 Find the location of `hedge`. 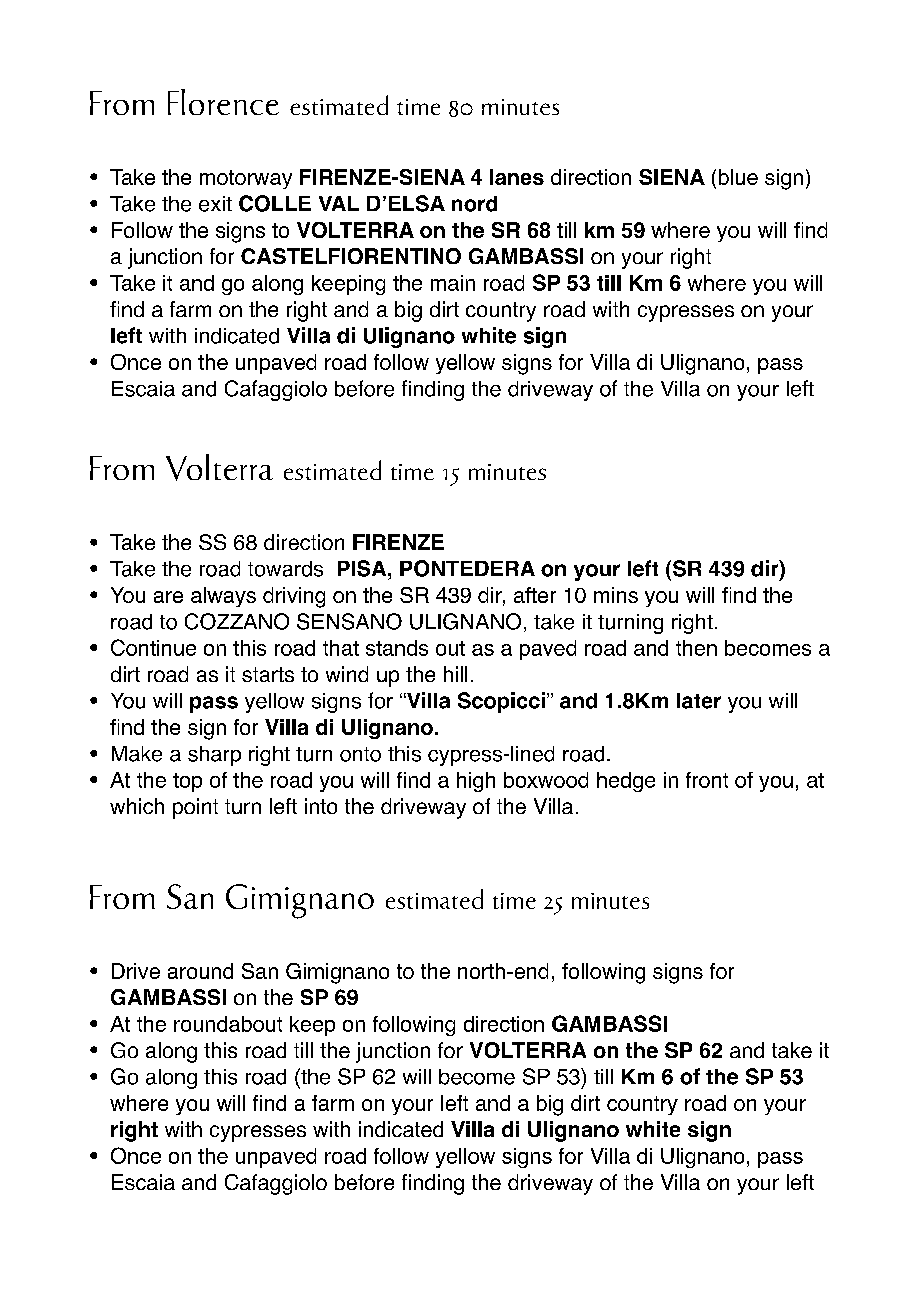

hedge is located at coordinates (626, 782).
